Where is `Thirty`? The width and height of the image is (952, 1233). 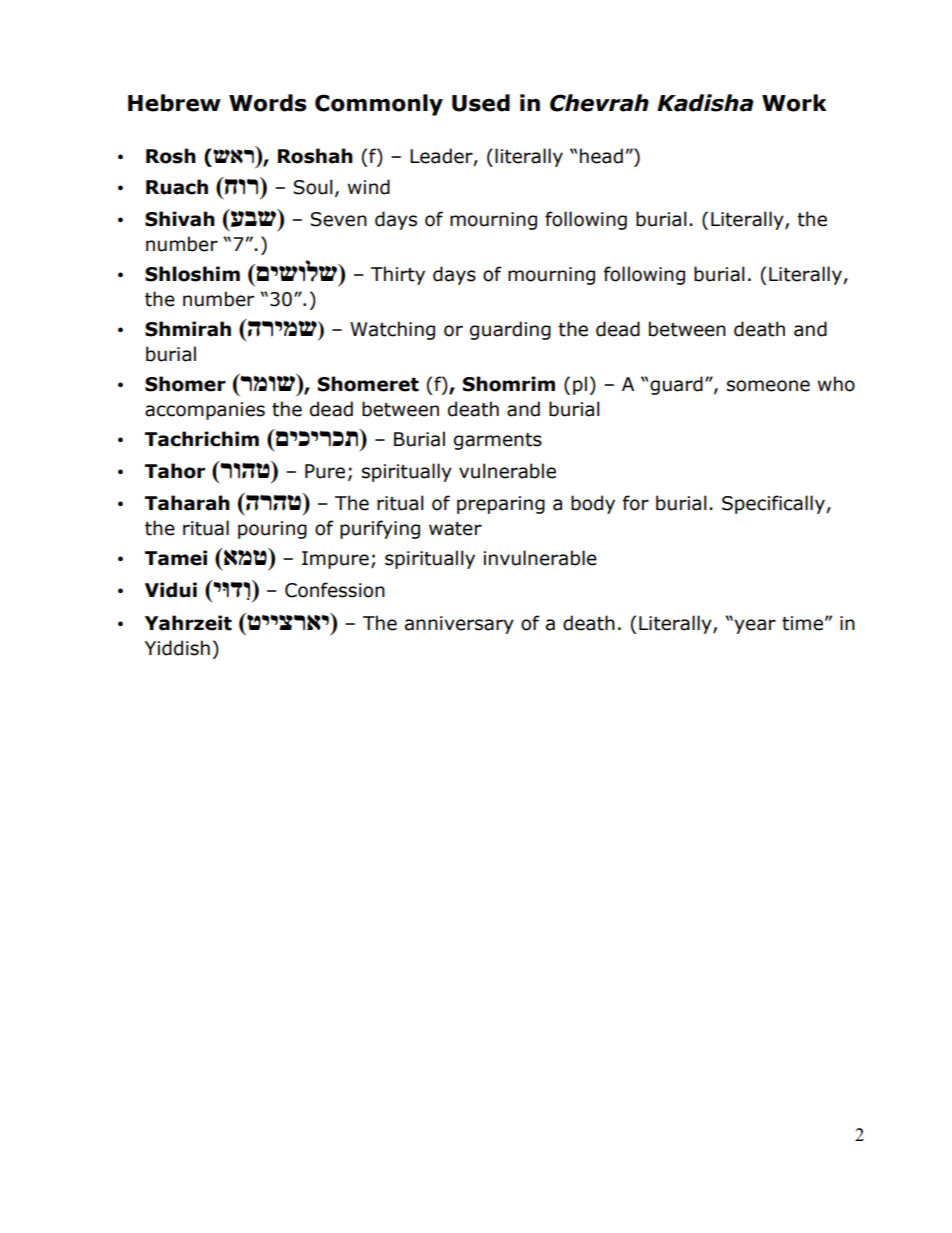 Thirty is located at coordinates (398, 275).
